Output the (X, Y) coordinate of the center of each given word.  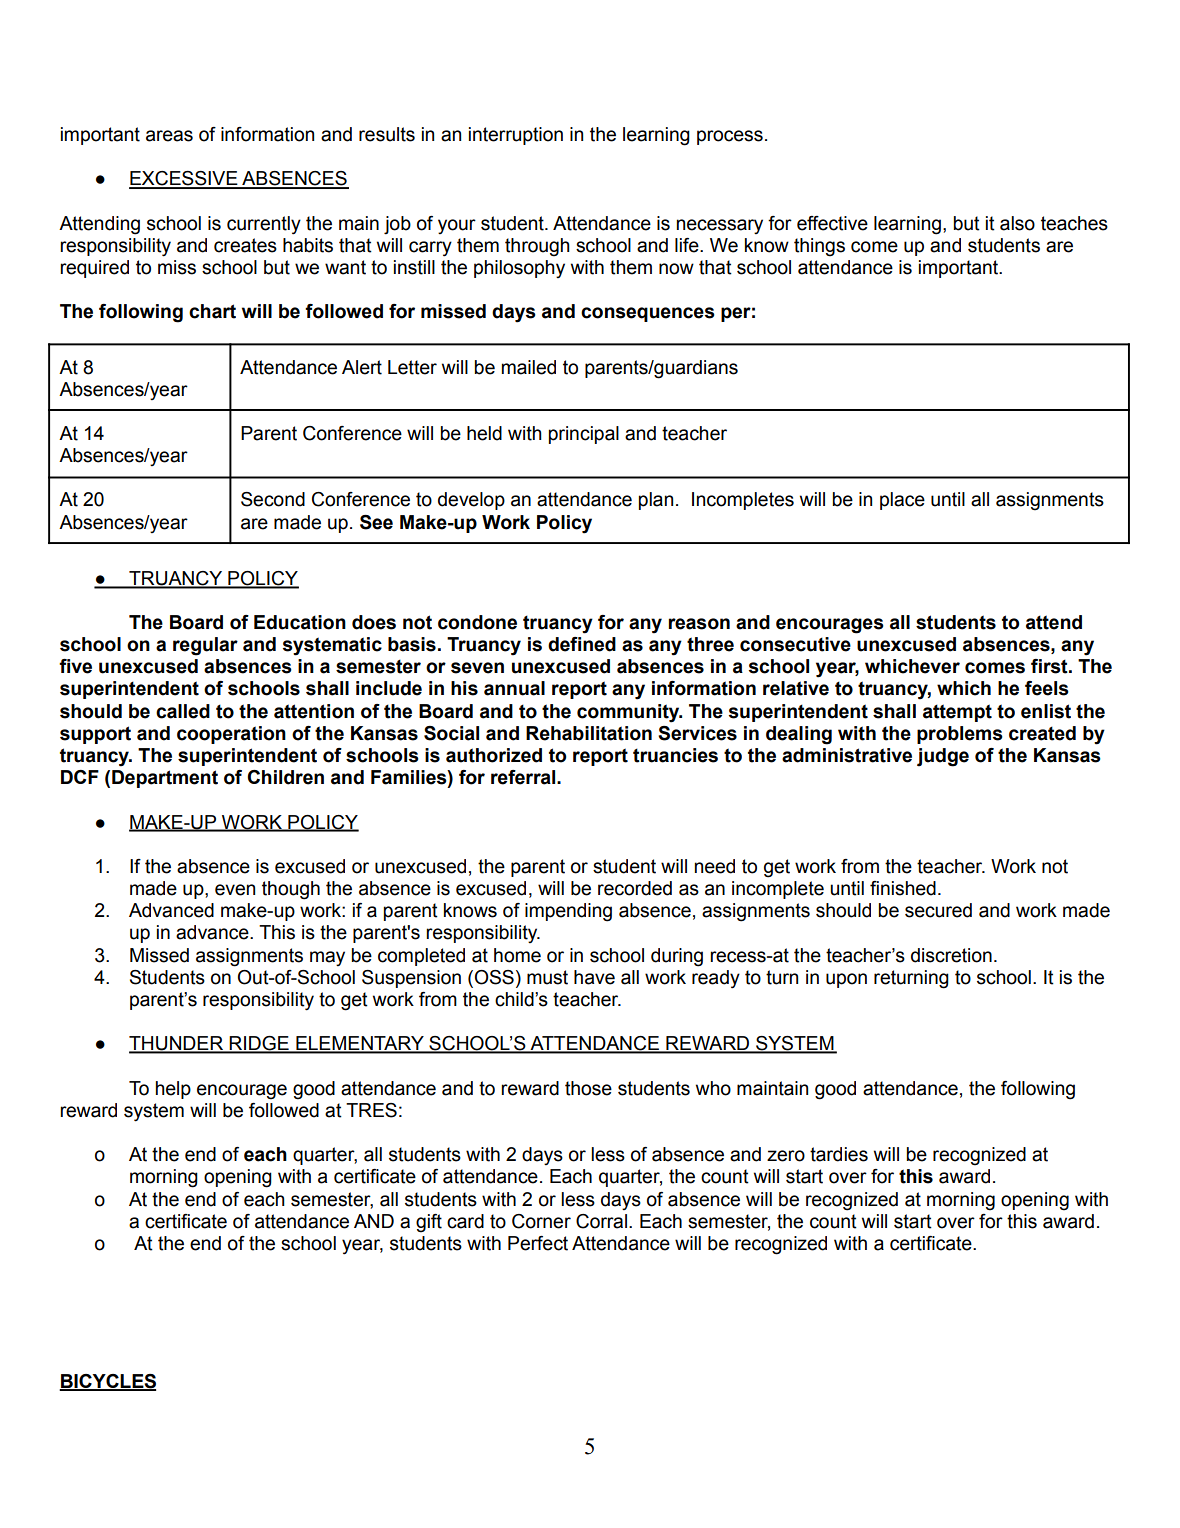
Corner (541, 1221)
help (173, 1090)
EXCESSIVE (184, 179)
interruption (516, 136)
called (183, 711)
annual (514, 688)
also (1017, 223)
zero (786, 1156)
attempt (957, 713)
